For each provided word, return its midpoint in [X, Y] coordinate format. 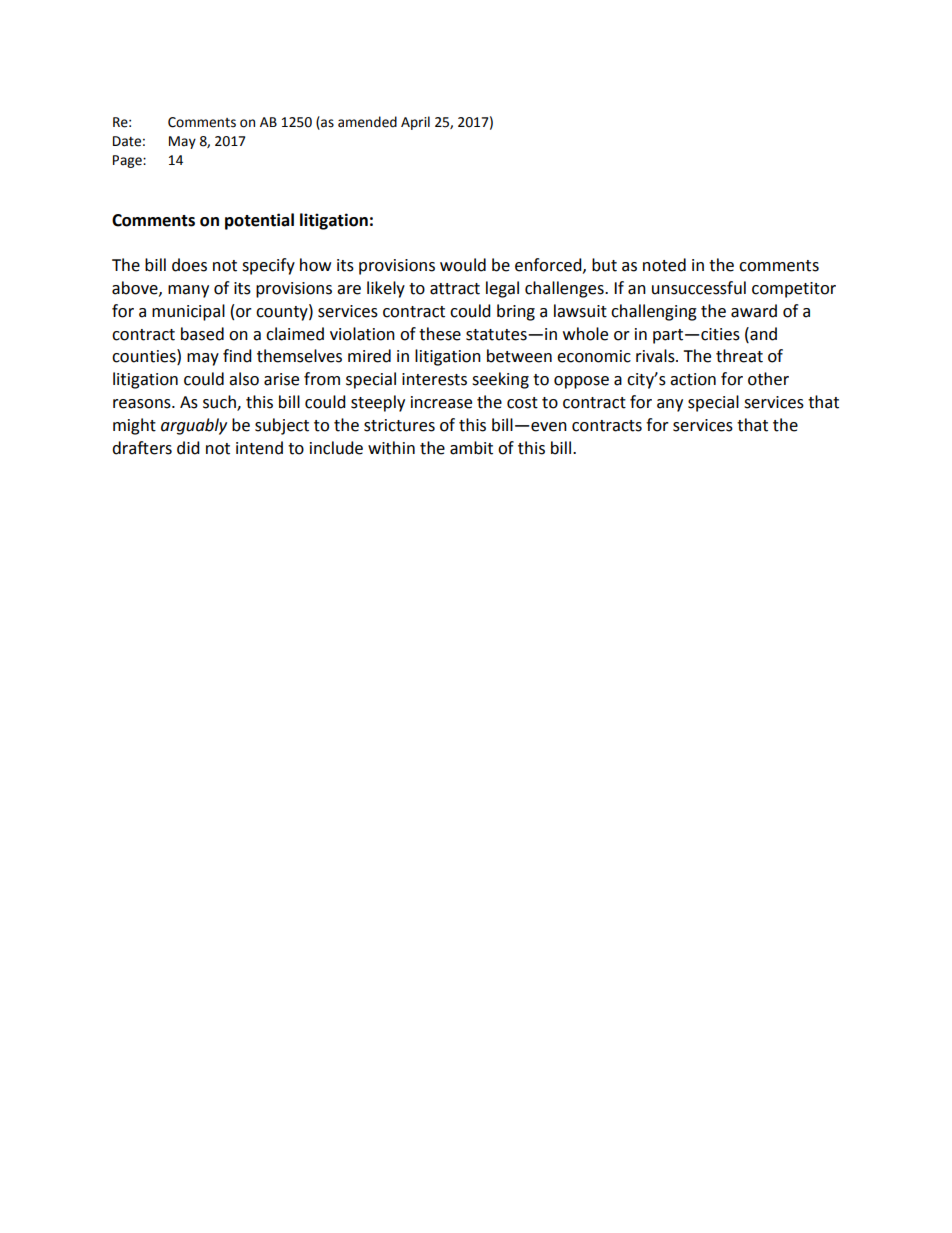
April [415, 123]
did [188, 448]
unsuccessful [699, 288]
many [188, 291]
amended [367, 122]
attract [455, 289]
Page [128, 161]
